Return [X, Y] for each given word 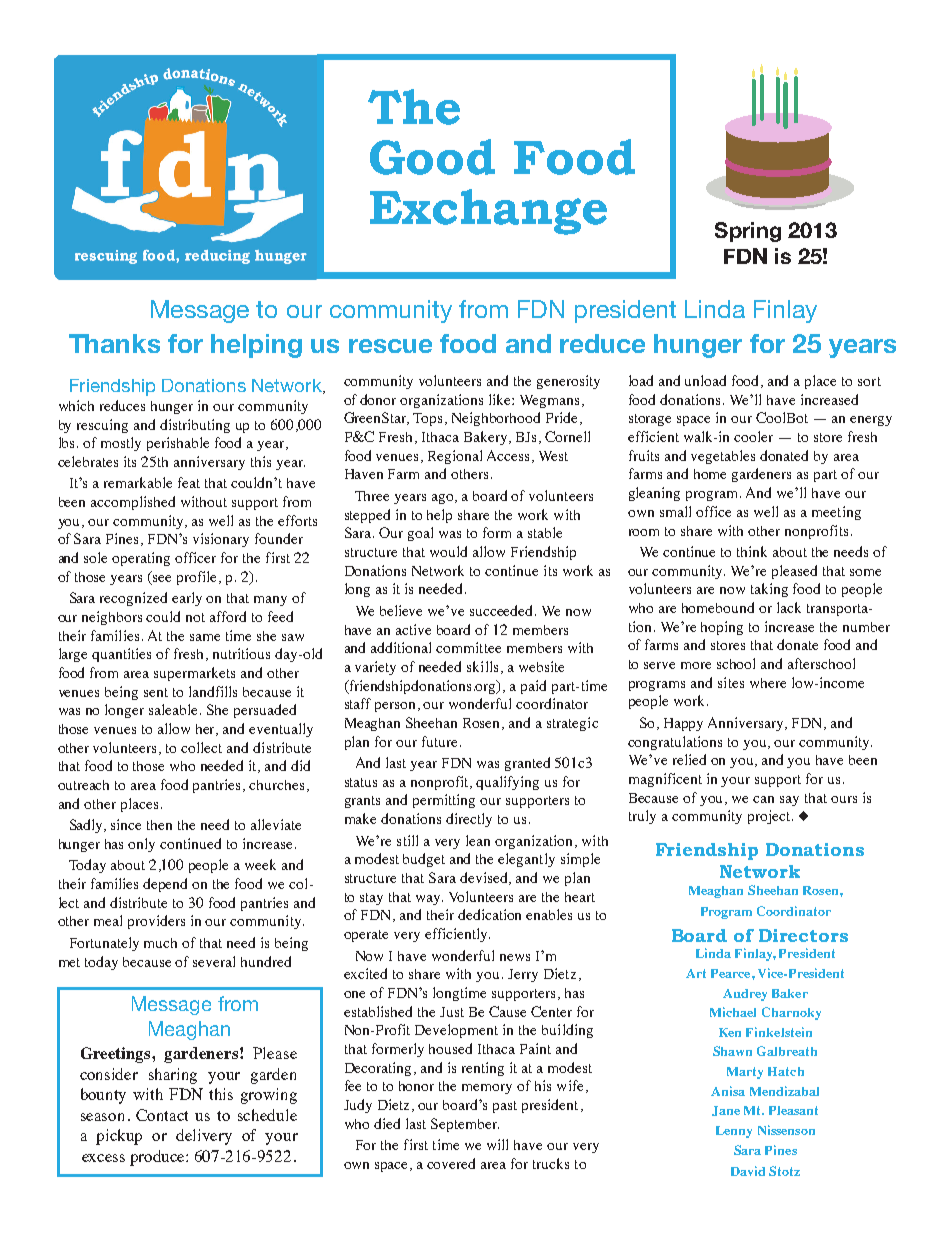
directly [469, 820]
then [159, 825]
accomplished [133, 503]
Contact [162, 1115]
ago [444, 499]
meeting [836, 513]
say [789, 801]
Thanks [114, 343]
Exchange [488, 212]
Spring [748, 232]
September [465, 1125]
